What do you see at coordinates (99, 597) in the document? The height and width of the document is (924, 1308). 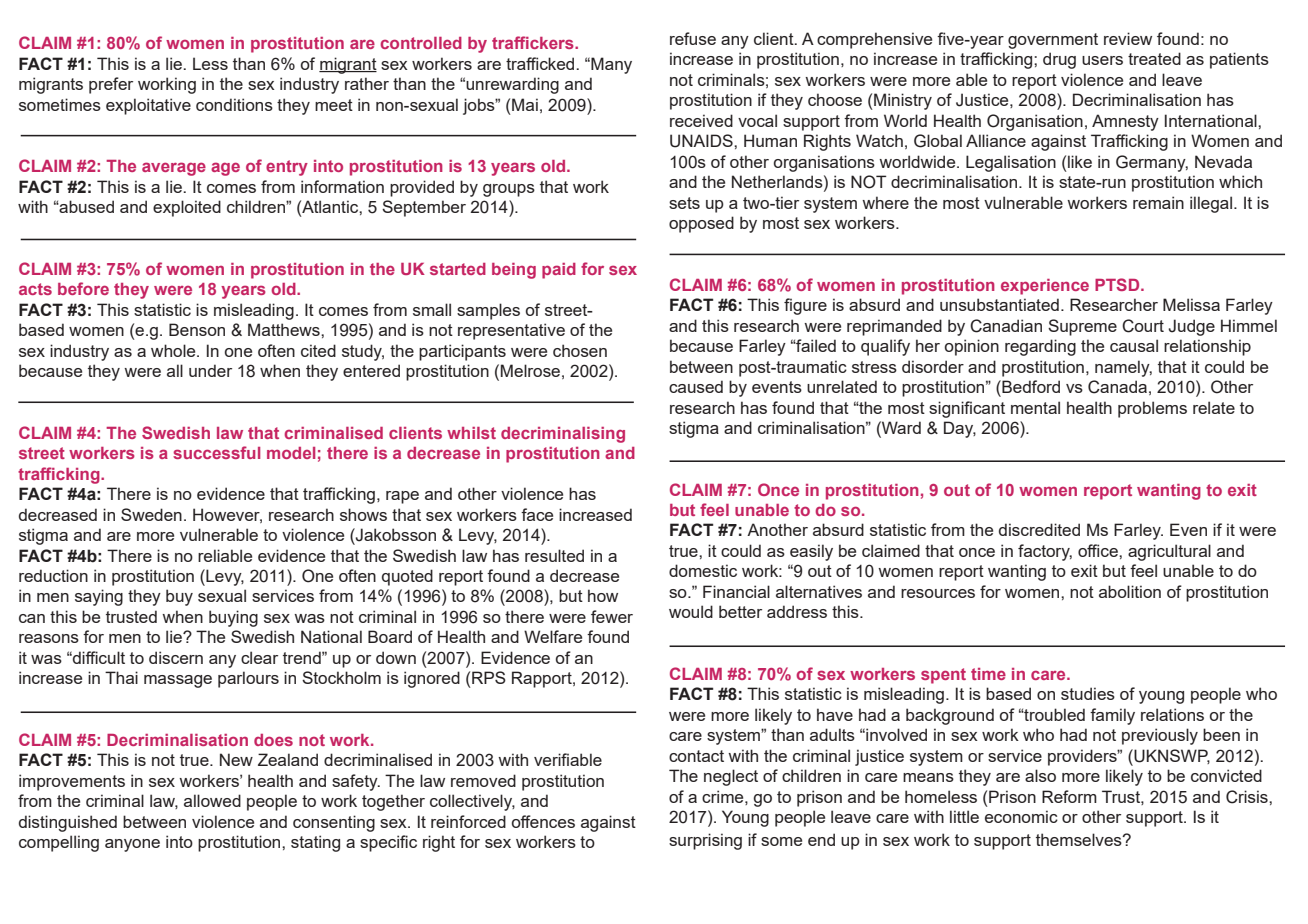 I see `saying` at bounding box center [99, 597].
